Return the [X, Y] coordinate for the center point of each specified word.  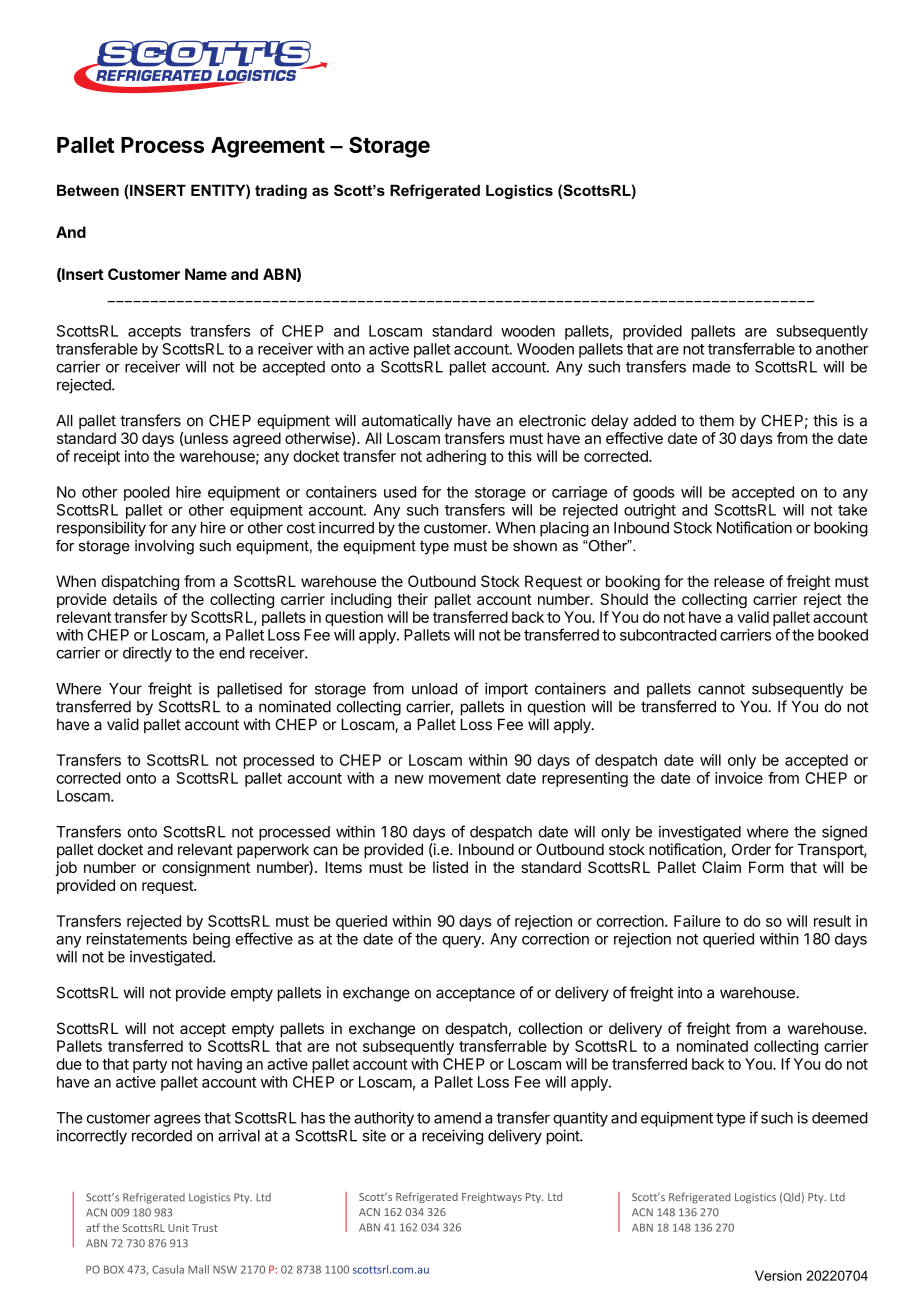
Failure [697, 921]
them [716, 421]
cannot [721, 689]
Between [88, 190]
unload [434, 689]
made [712, 367]
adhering [456, 457]
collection [550, 1028]
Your [125, 689]
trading [281, 191]
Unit [178, 1228]
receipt [97, 457]
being [211, 940]
